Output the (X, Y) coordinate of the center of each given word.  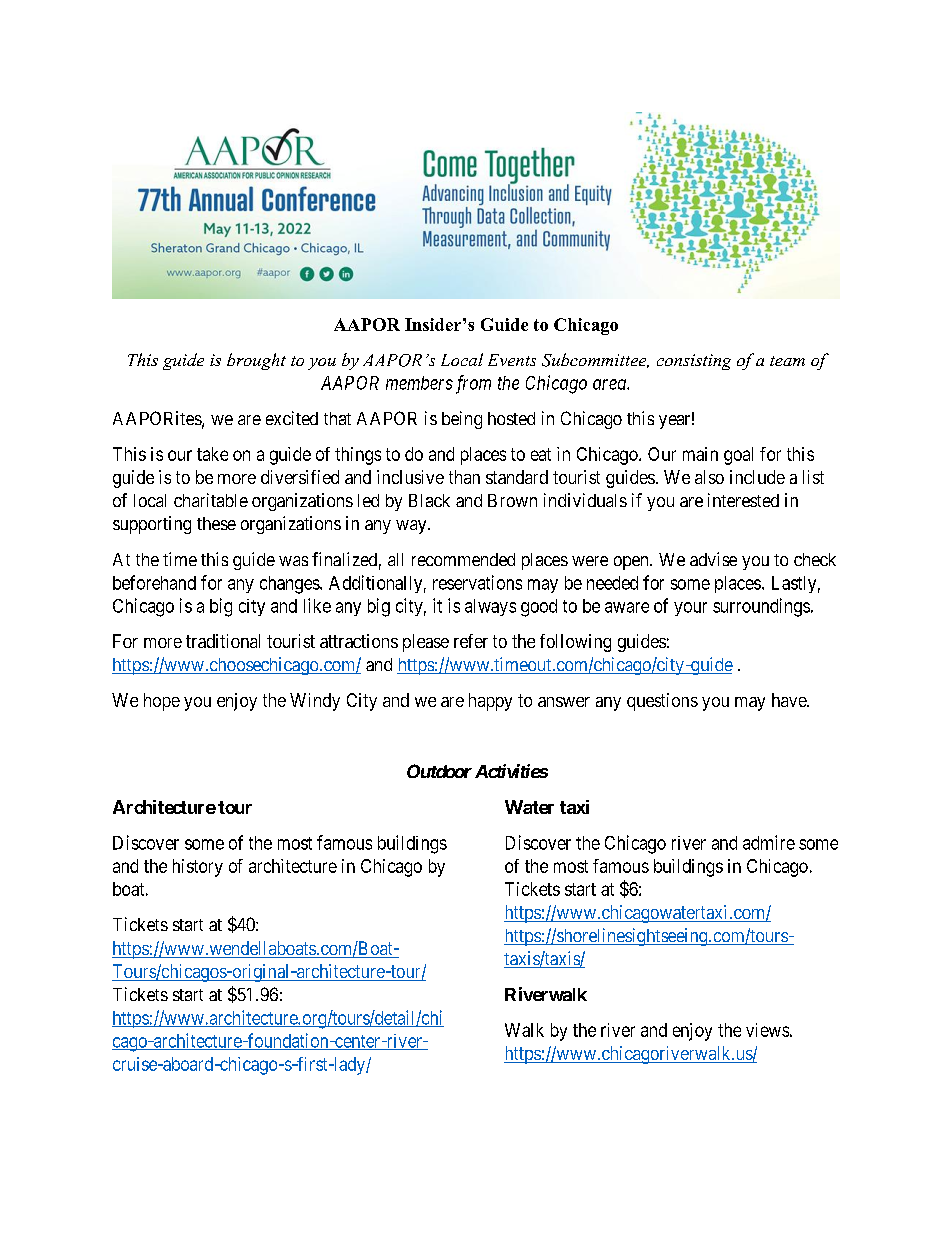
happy (490, 702)
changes (290, 585)
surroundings (761, 607)
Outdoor (439, 771)
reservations (477, 582)
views (767, 1030)
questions (662, 702)
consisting (694, 362)
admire (769, 842)
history (198, 868)
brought (256, 361)
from (473, 384)
